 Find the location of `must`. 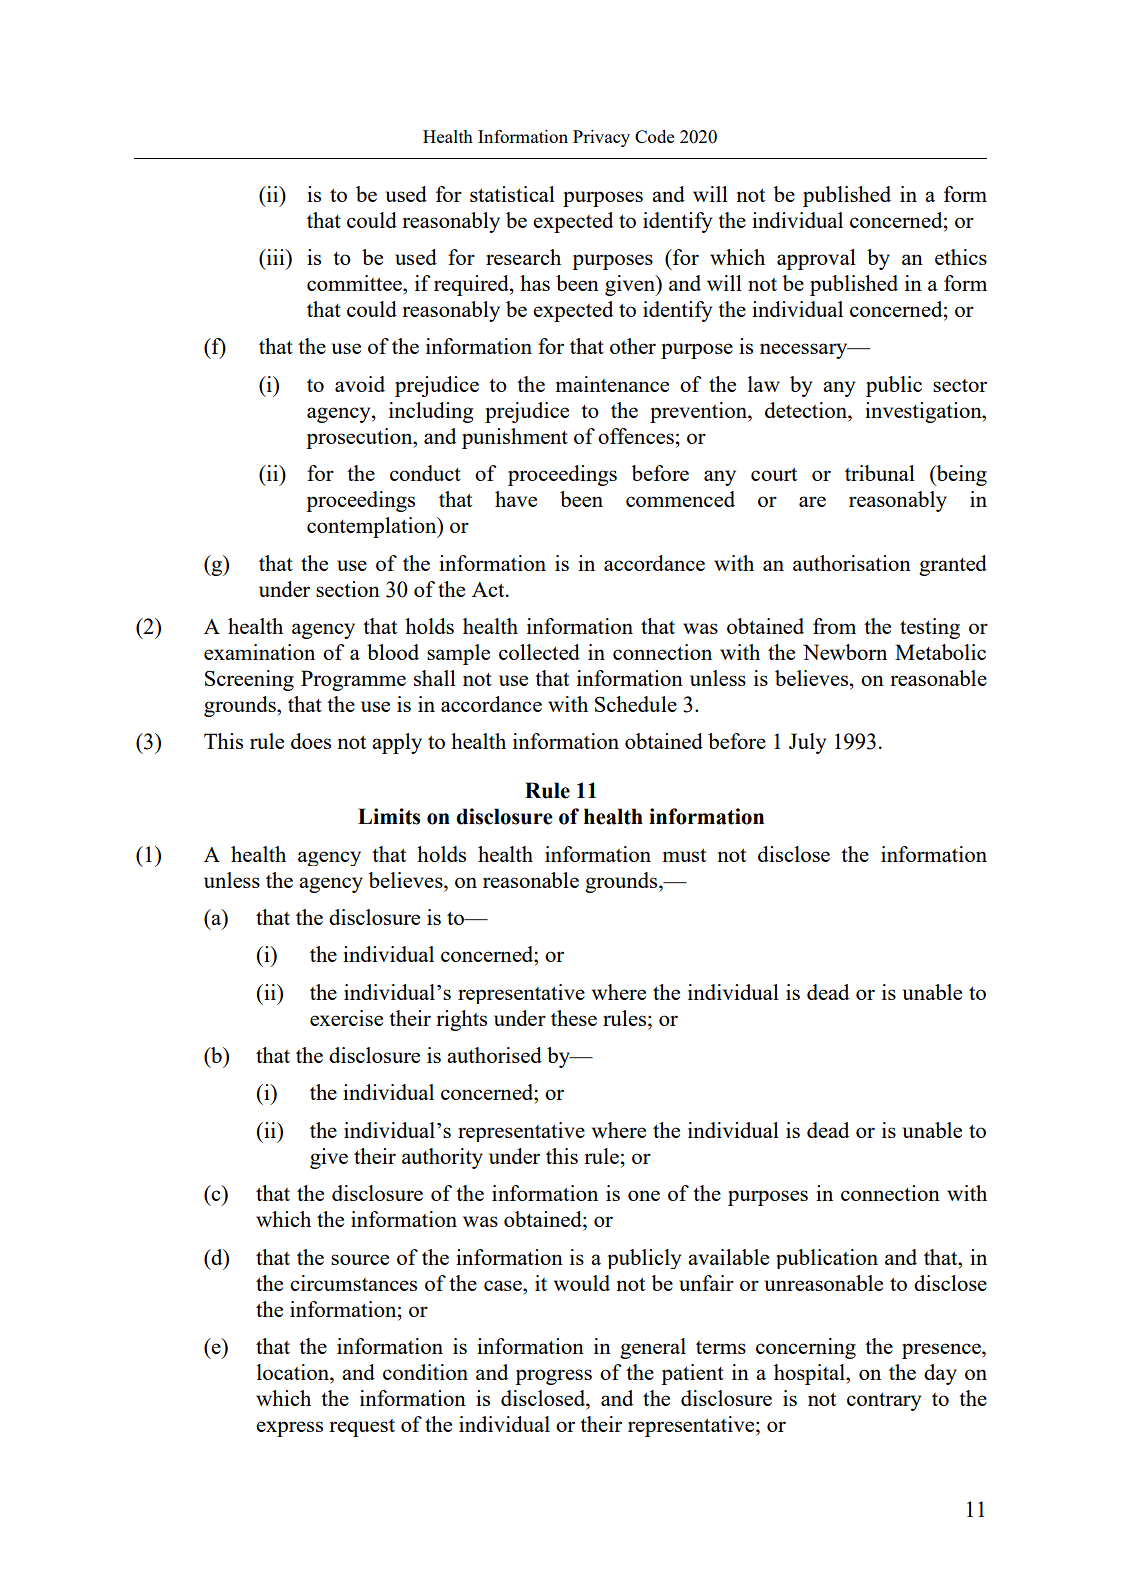

must is located at coordinates (684, 855).
